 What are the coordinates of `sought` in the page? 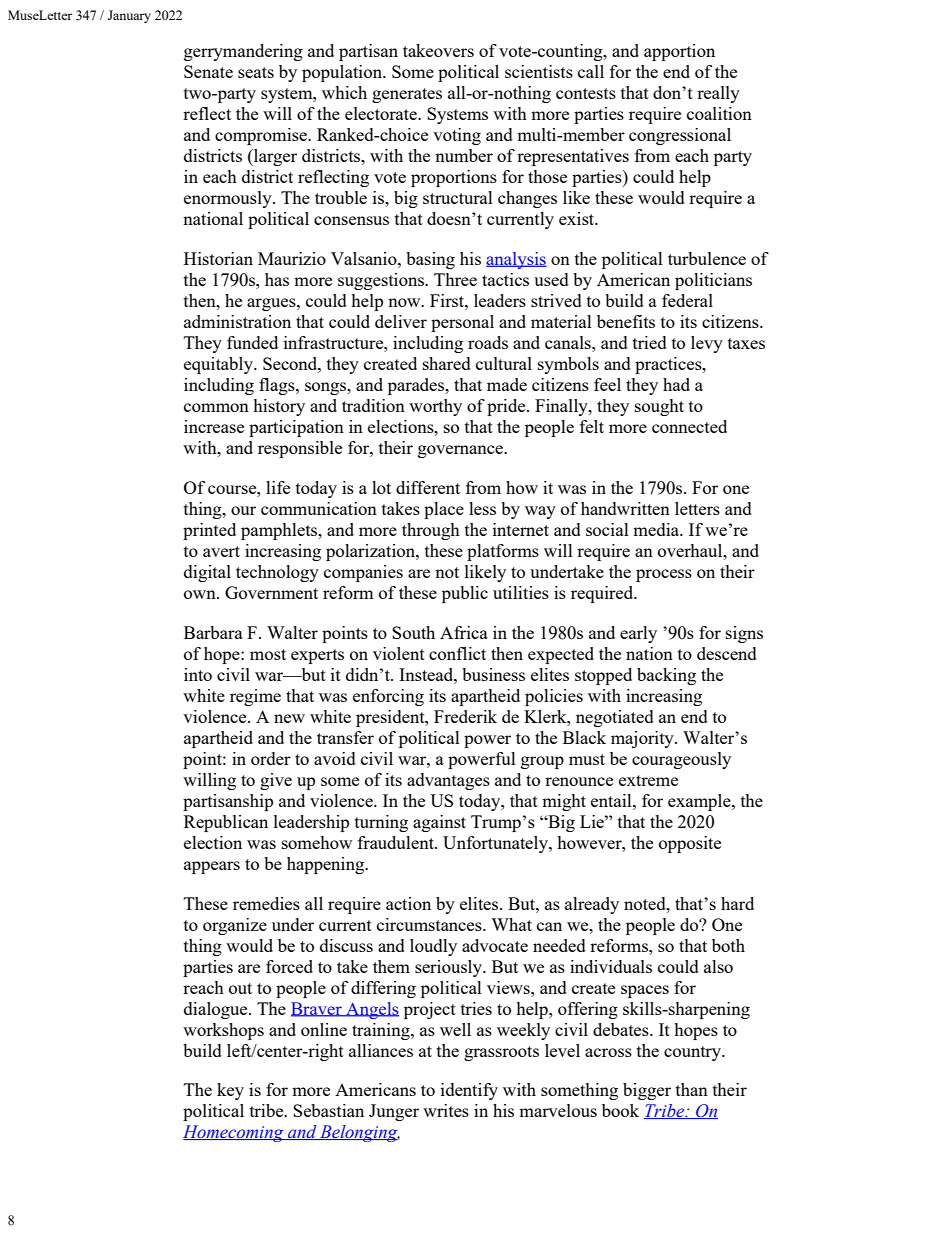 It's located at (659, 407).
